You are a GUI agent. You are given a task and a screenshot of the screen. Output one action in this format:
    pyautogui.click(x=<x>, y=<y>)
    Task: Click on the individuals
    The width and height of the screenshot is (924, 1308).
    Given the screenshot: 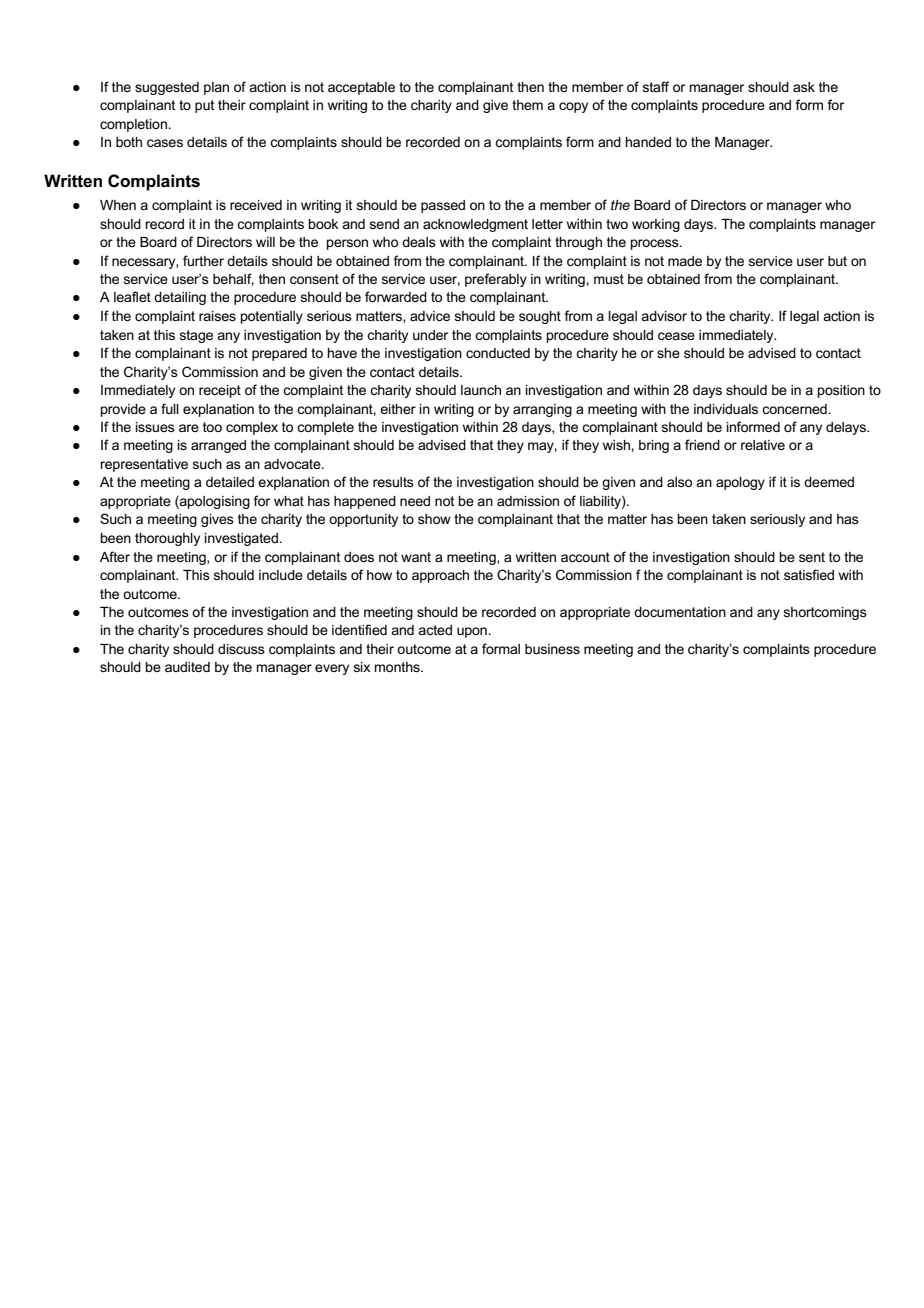 What is the action you would take?
    pyautogui.click(x=726, y=409)
